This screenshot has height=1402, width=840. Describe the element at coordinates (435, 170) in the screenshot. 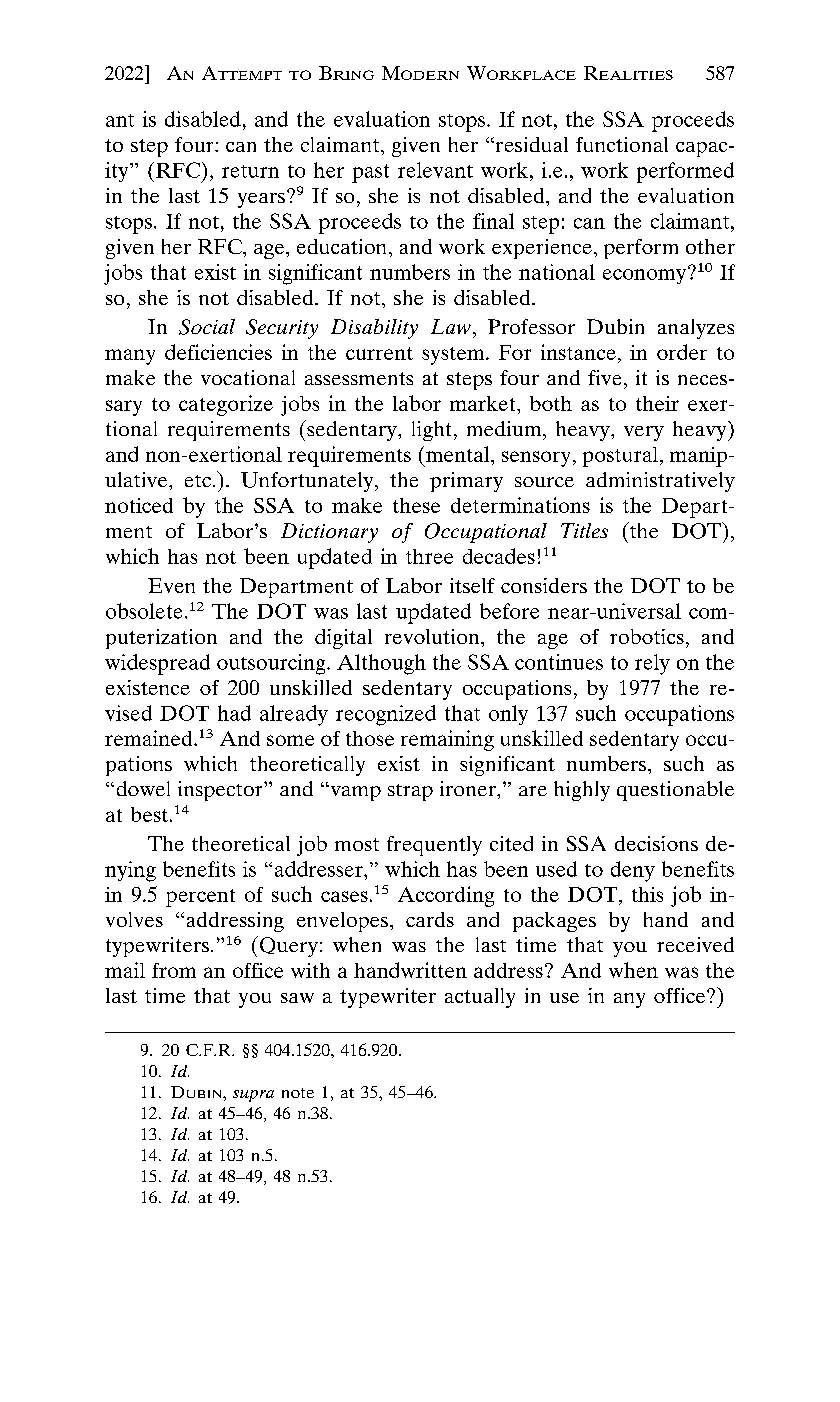

I see `relevant` at that location.
